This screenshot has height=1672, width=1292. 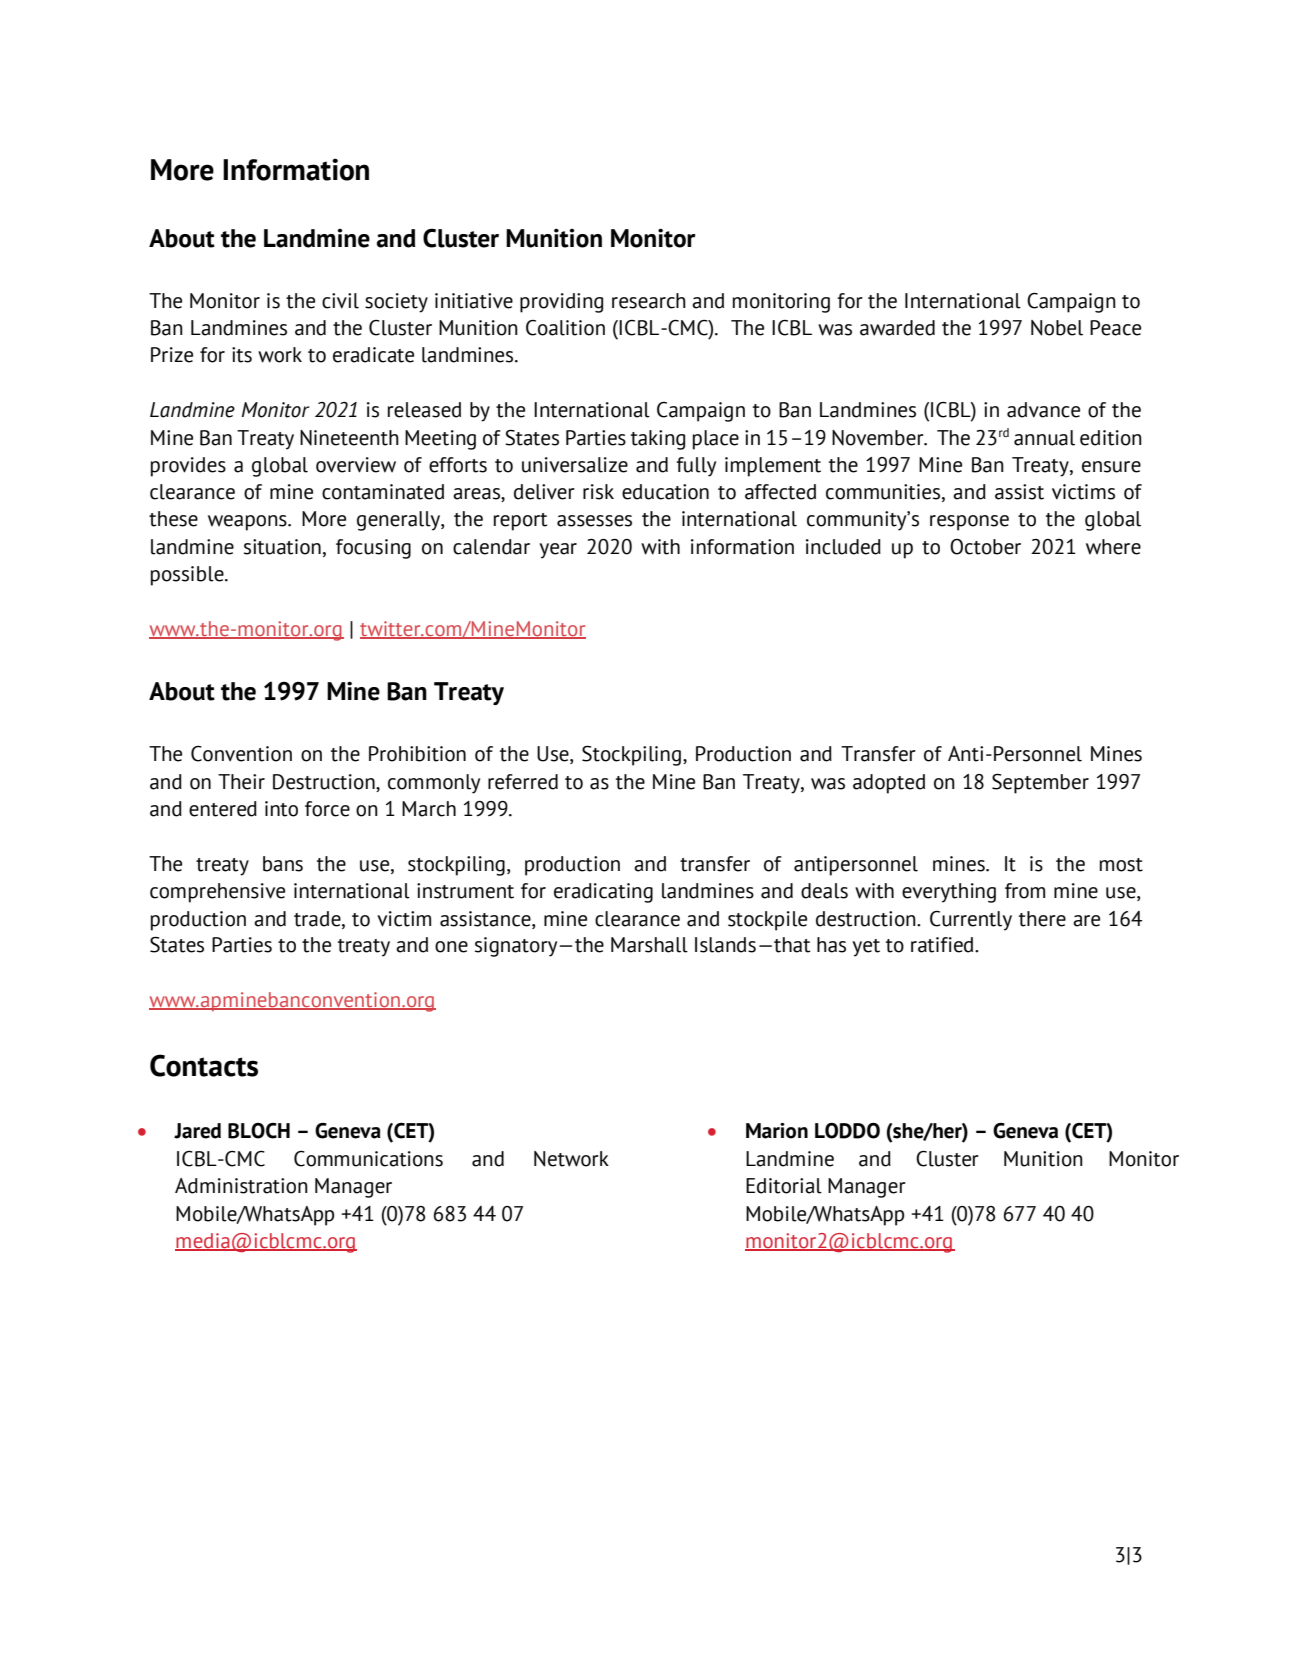 What do you see at coordinates (242, 355) in the screenshot?
I see `its` at bounding box center [242, 355].
